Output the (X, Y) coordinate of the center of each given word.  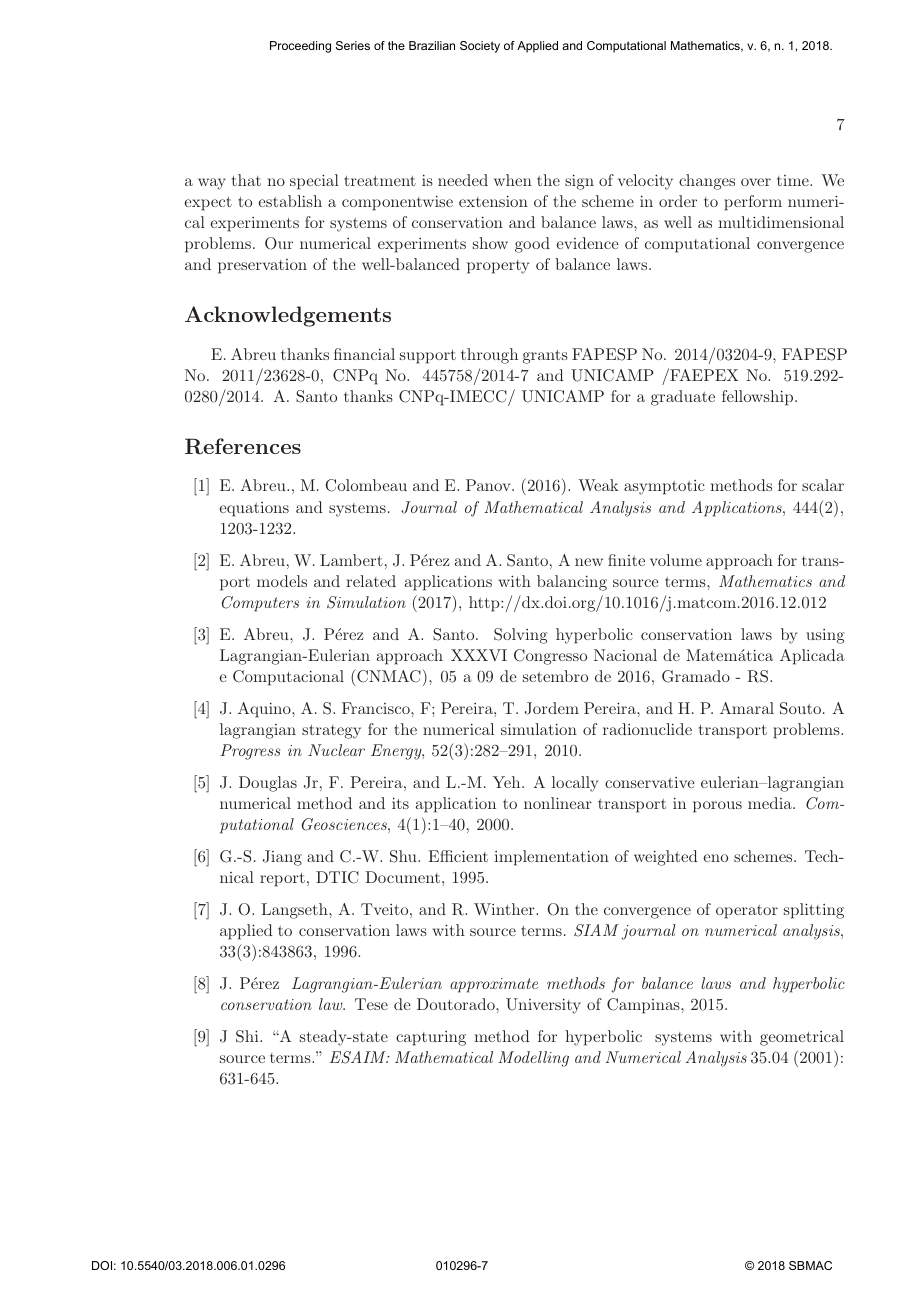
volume (676, 560)
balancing (572, 583)
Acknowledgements (288, 316)
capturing (431, 1038)
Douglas (268, 784)
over (756, 182)
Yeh (508, 782)
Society (480, 47)
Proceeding (300, 47)
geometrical (802, 1038)
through (489, 356)
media (771, 803)
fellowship (759, 398)
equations (254, 509)
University (543, 1006)
